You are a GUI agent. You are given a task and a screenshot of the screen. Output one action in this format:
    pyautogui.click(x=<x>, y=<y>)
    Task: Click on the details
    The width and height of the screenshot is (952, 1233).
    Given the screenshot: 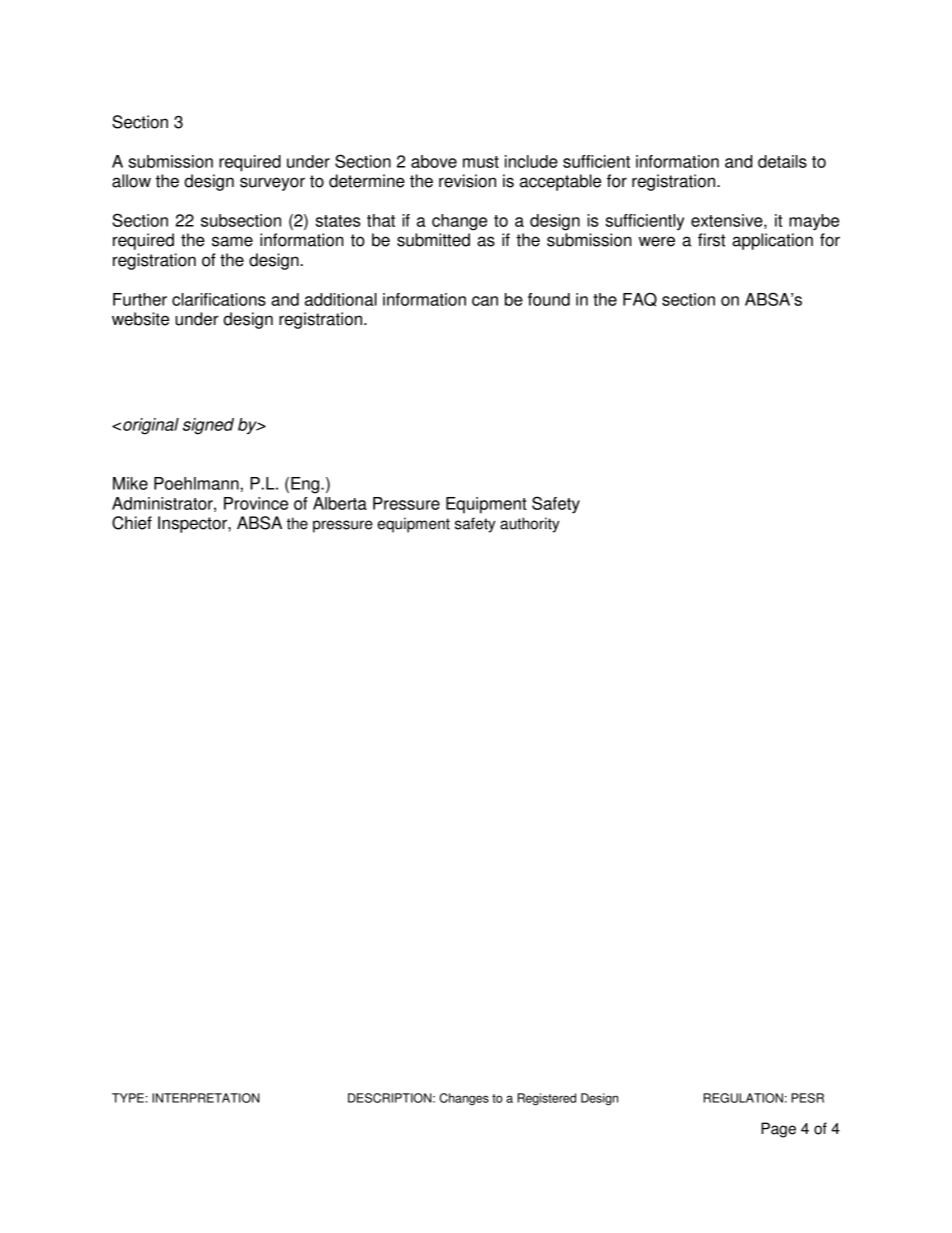 What is the action you would take?
    pyautogui.click(x=782, y=161)
